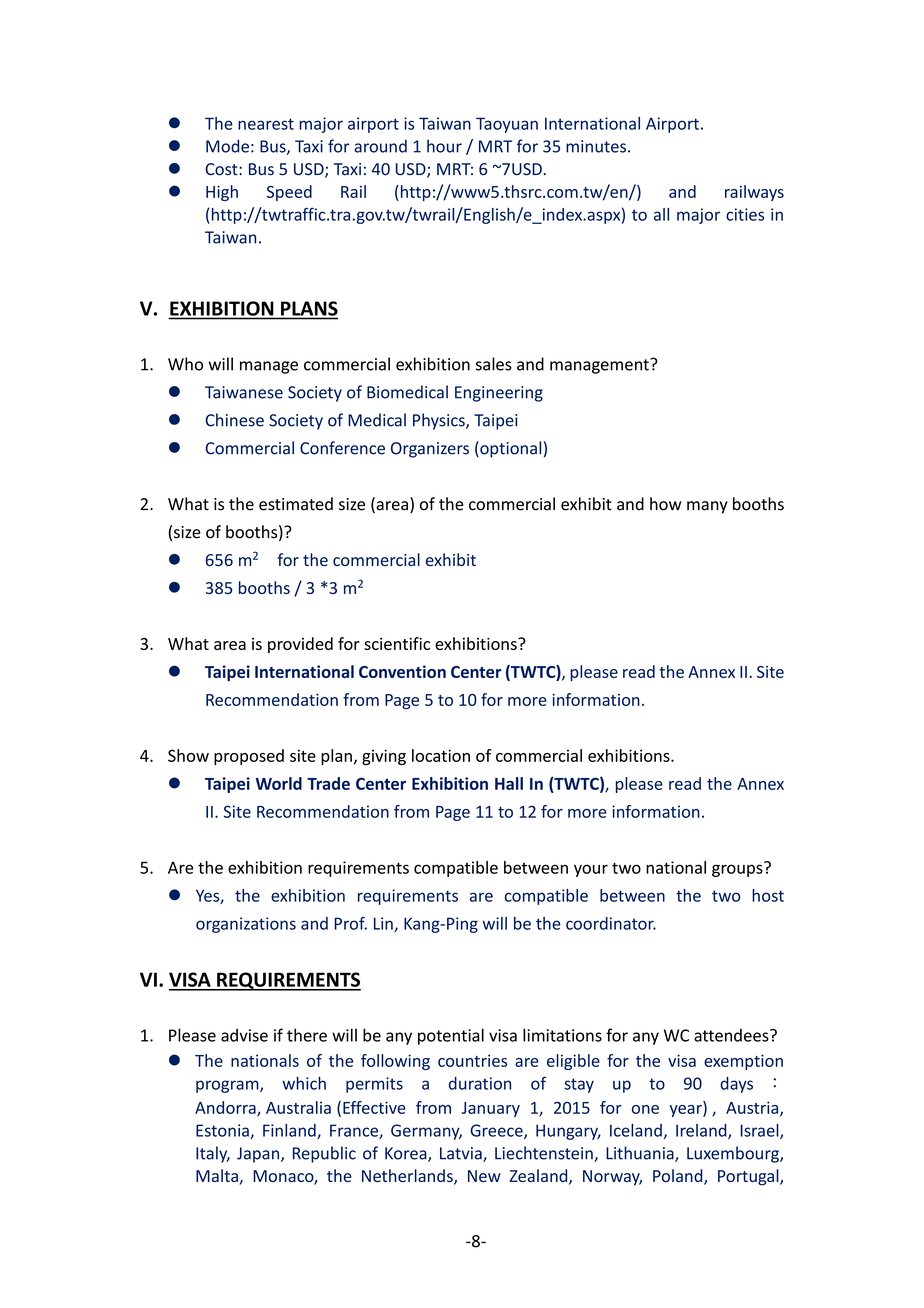 The height and width of the image is (1308, 924). Describe the element at coordinates (259, 1155) in the image. I see `Japan` at that location.
